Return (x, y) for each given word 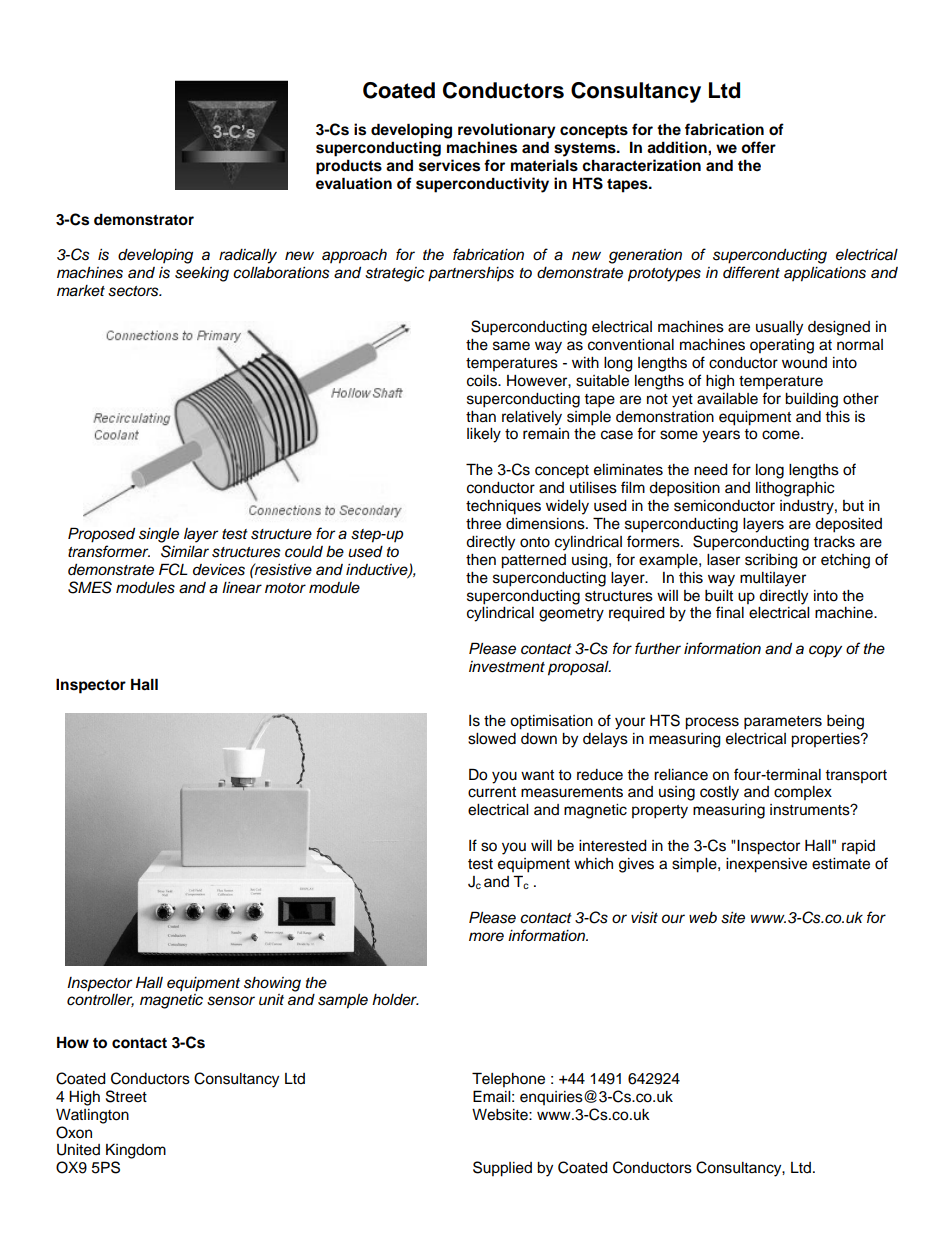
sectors (134, 291)
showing (272, 984)
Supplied (502, 1169)
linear (242, 588)
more (486, 936)
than (481, 417)
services (449, 165)
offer (758, 147)
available (727, 399)
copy (825, 651)
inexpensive (766, 865)
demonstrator (144, 220)
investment (507, 667)
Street (126, 1096)
